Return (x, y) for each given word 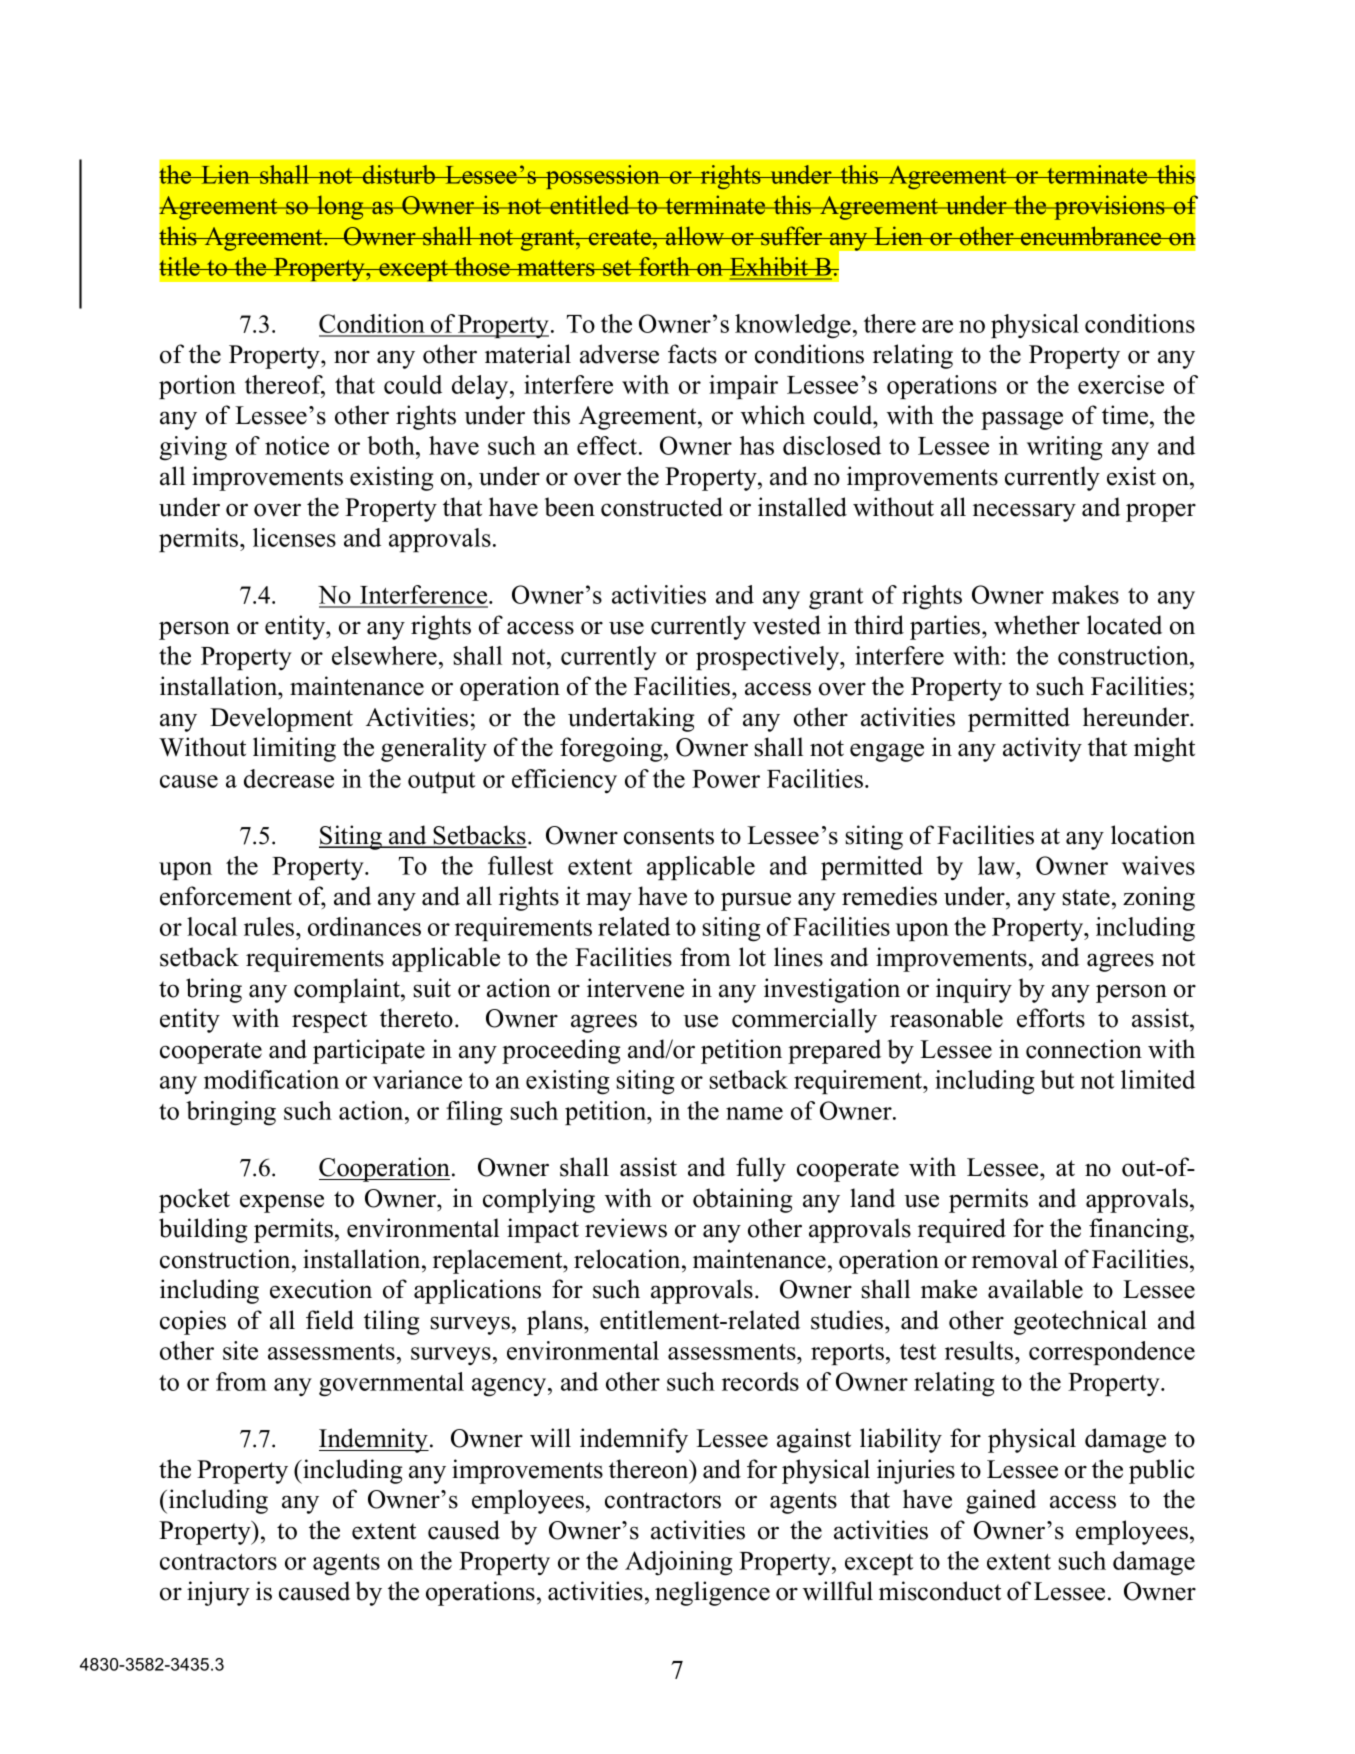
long (340, 207)
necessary (1024, 512)
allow (695, 236)
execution (321, 1289)
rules (270, 926)
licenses (294, 537)
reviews (626, 1228)
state (1086, 897)
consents (669, 836)
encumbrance (1091, 236)
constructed (662, 507)
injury (218, 1593)
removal (1015, 1259)
